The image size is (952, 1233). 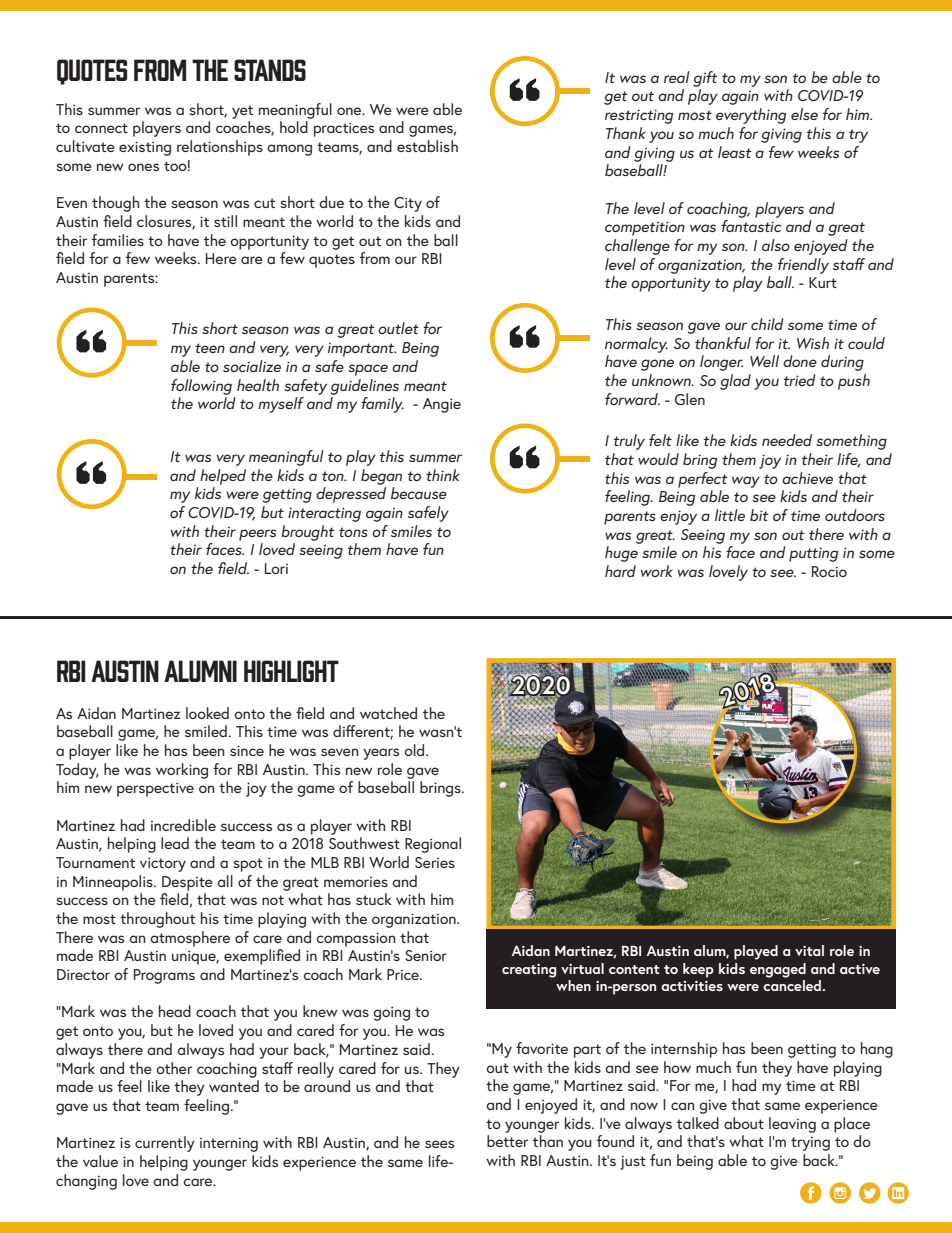 What do you see at coordinates (165, 1144) in the document?
I see `currently` at bounding box center [165, 1144].
